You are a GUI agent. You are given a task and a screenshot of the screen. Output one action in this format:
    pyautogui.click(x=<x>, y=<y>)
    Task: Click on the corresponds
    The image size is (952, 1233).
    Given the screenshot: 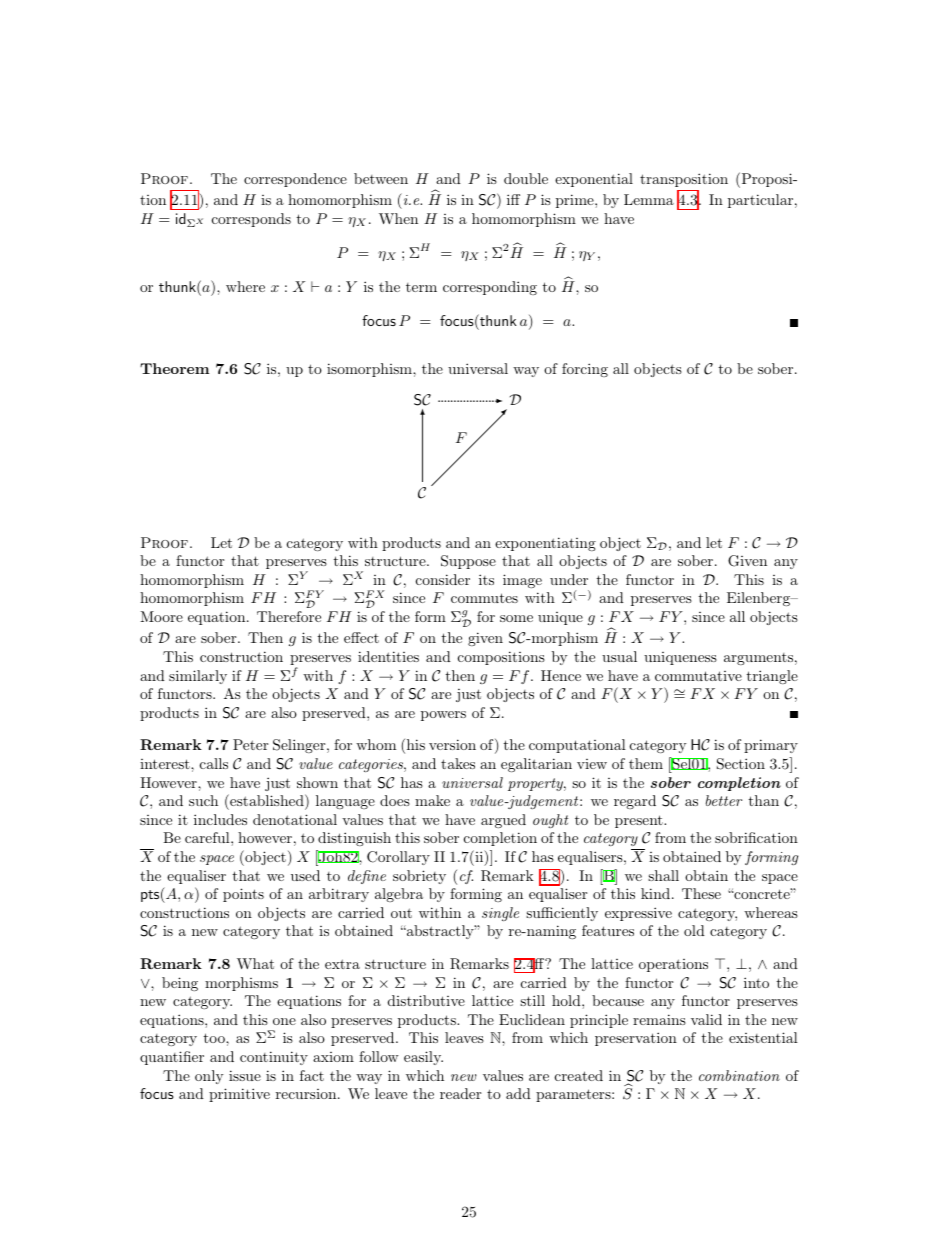 What is the action you would take?
    pyautogui.click(x=251, y=220)
